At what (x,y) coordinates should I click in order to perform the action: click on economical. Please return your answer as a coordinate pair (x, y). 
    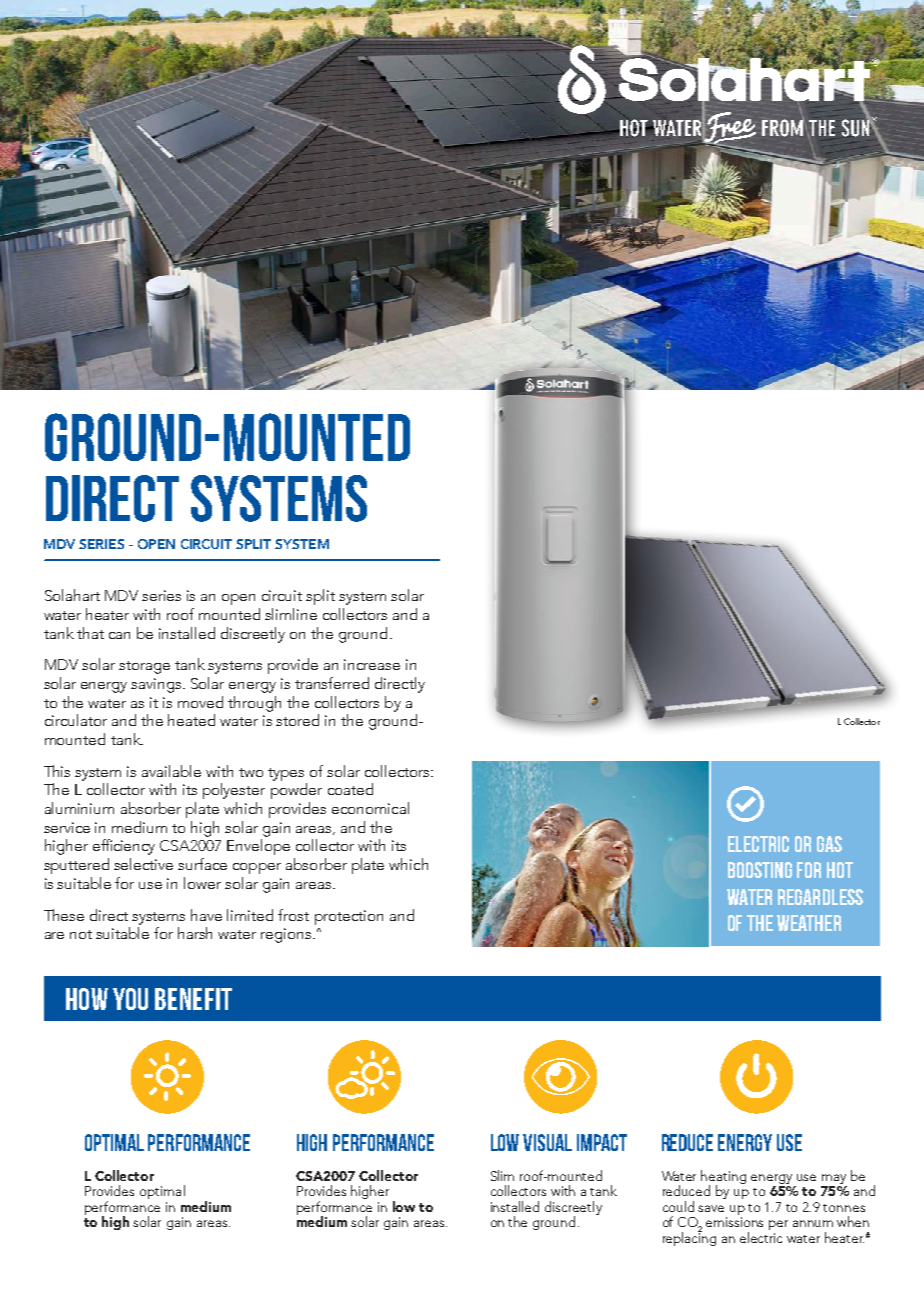
    Looking at the image, I should click on (370, 808).
